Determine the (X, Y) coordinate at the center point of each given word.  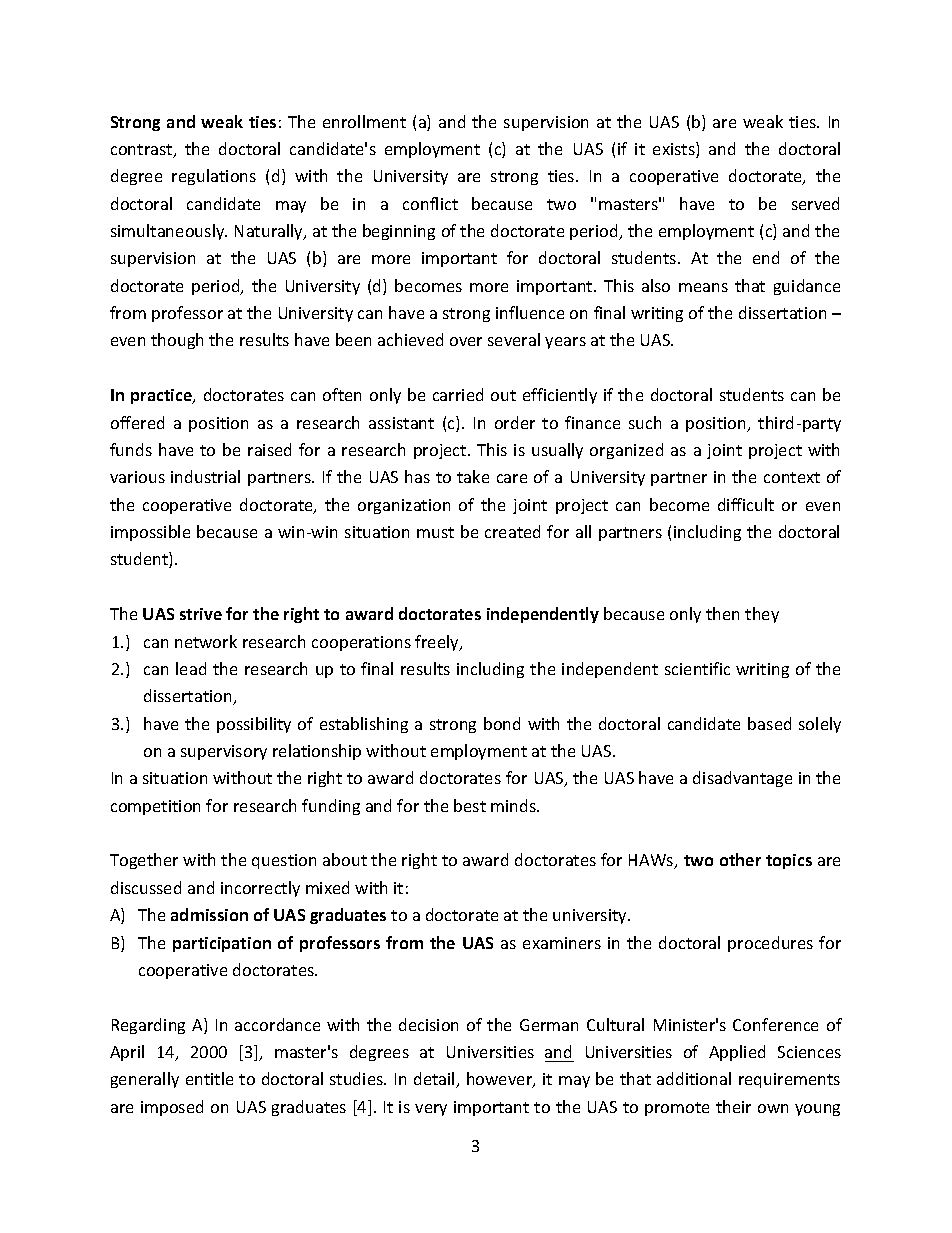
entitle (209, 1078)
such (645, 422)
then (722, 613)
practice (163, 396)
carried (458, 394)
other (740, 859)
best (470, 805)
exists (675, 150)
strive (201, 614)
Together (144, 861)
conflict (430, 203)
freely (438, 643)
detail (435, 1080)
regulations (214, 177)
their (733, 1106)
